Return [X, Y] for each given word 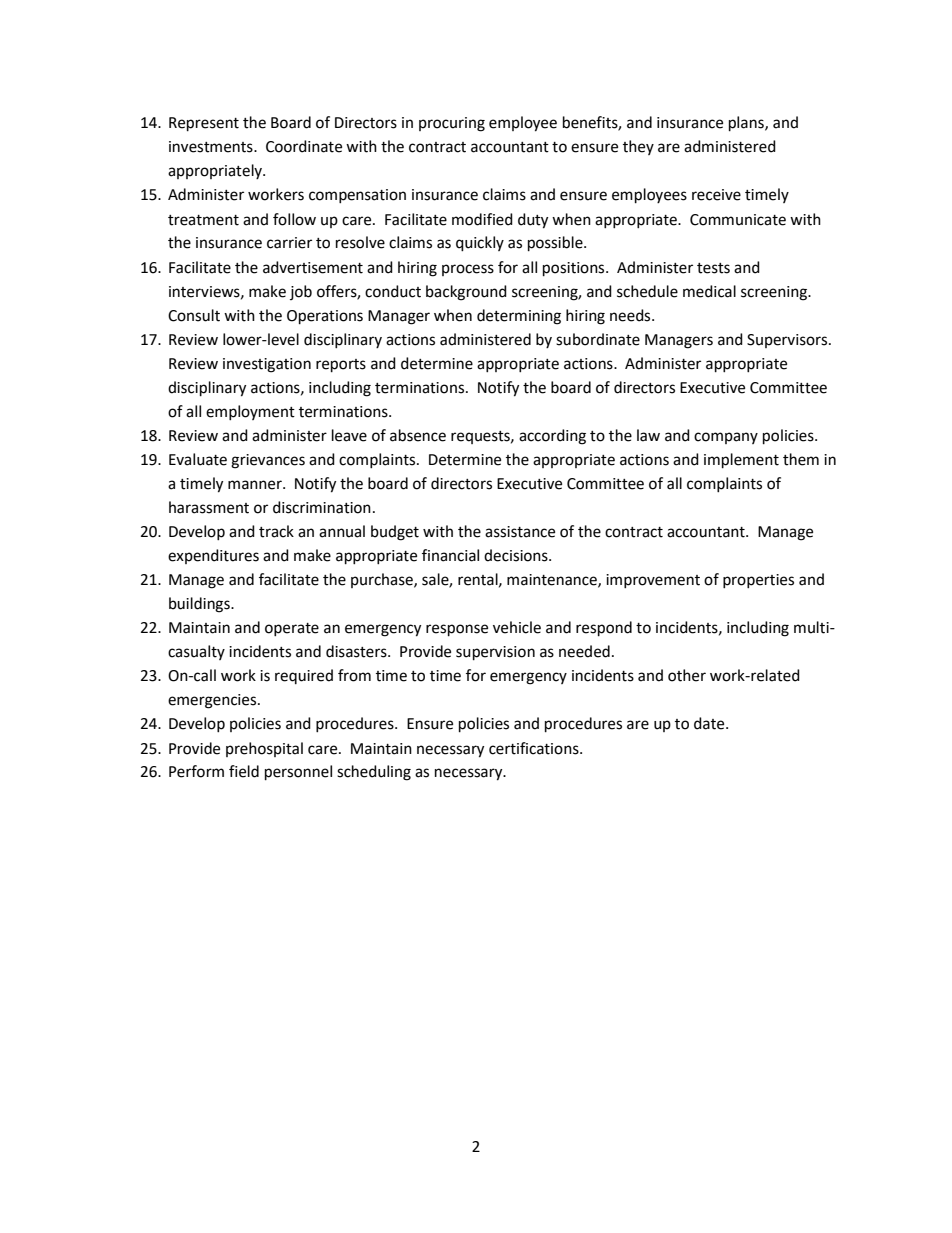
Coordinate [304, 146]
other [687, 675]
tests [713, 268]
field [244, 771]
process [468, 270]
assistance [520, 532]
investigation [267, 365]
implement [741, 461]
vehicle [517, 627]
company [726, 438]
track [276, 531]
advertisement [313, 267]
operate [292, 629]
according [552, 437]
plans [747, 124]
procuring [452, 124]
